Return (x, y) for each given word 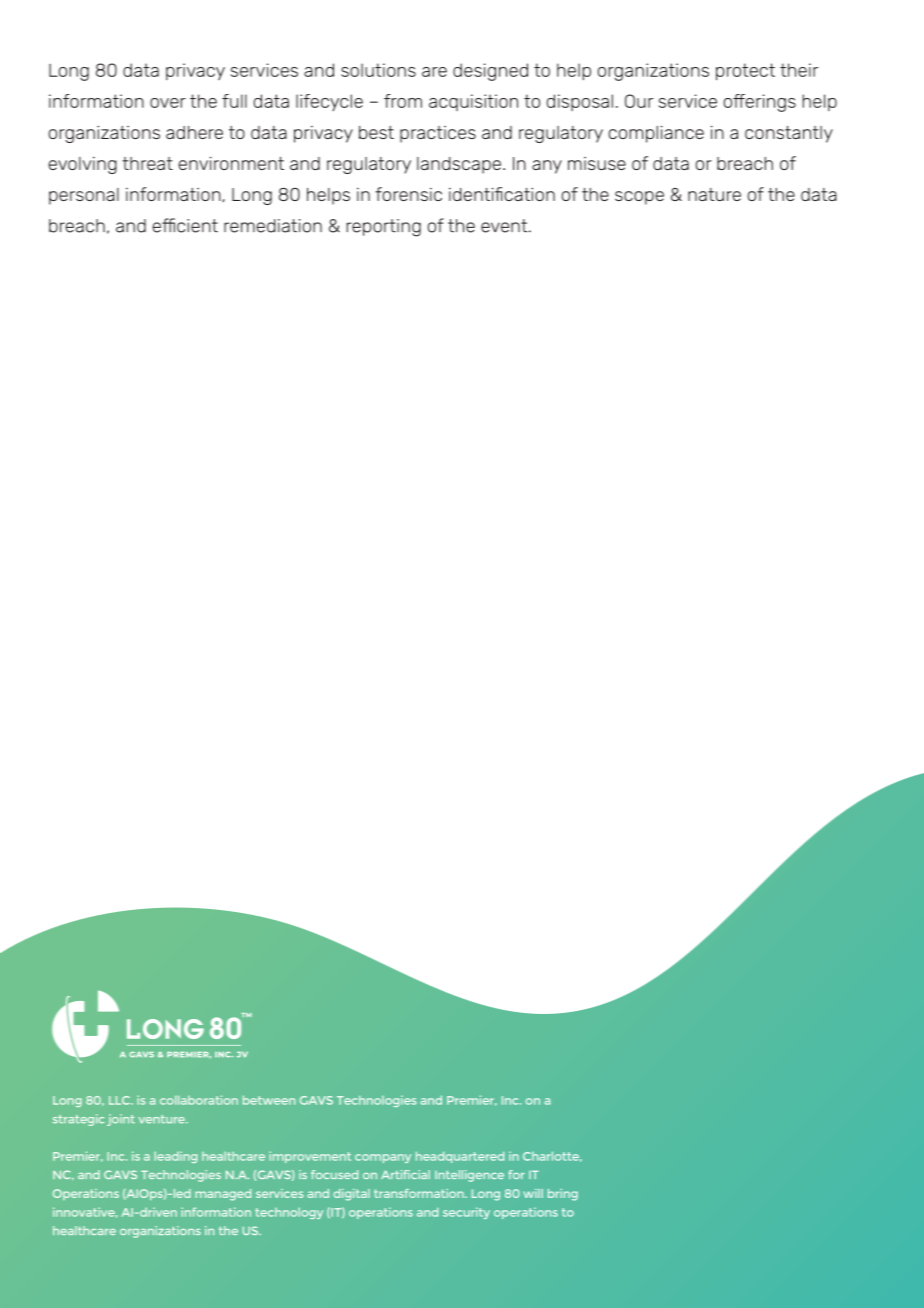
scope (639, 198)
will (533, 1193)
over (168, 103)
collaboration (199, 1100)
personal (84, 196)
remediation (273, 226)
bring (563, 1195)
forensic (408, 194)
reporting (383, 228)
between (269, 1100)
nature (714, 194)
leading (175, 1157)
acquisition (473, 102)
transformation (420, 1193)
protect (745, 72)
